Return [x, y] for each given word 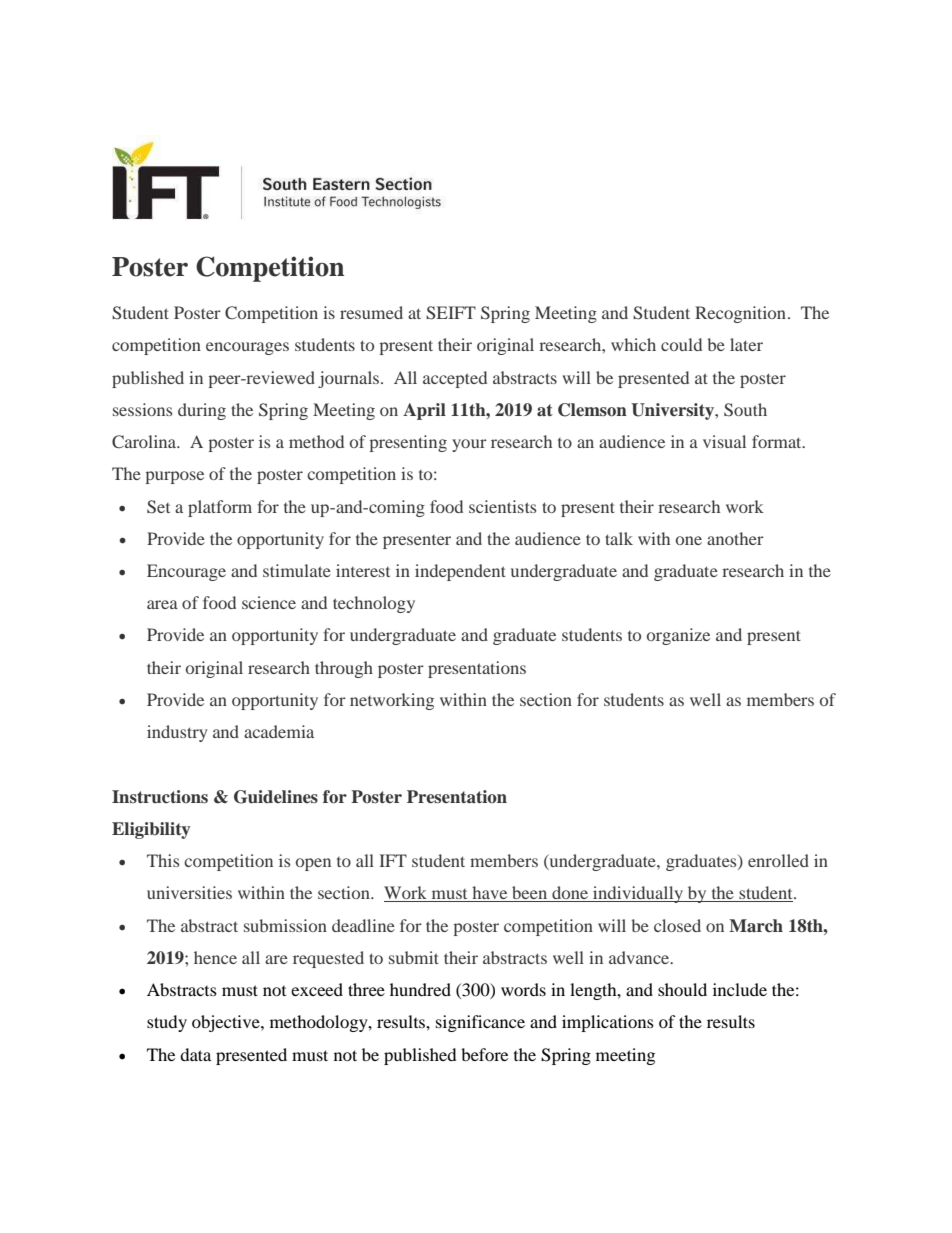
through [344, 669]
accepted [455, 379]
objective [227, 1023]
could [681, 344]
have [490, 894]
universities [189, 892]
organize [678, 636]
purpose [175, 477]
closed [677, 925]
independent [460, 572]
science [269, 602]
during [202, 411]
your [469, 445]
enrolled [778, 860]
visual [724, 441]
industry [177, 733]
